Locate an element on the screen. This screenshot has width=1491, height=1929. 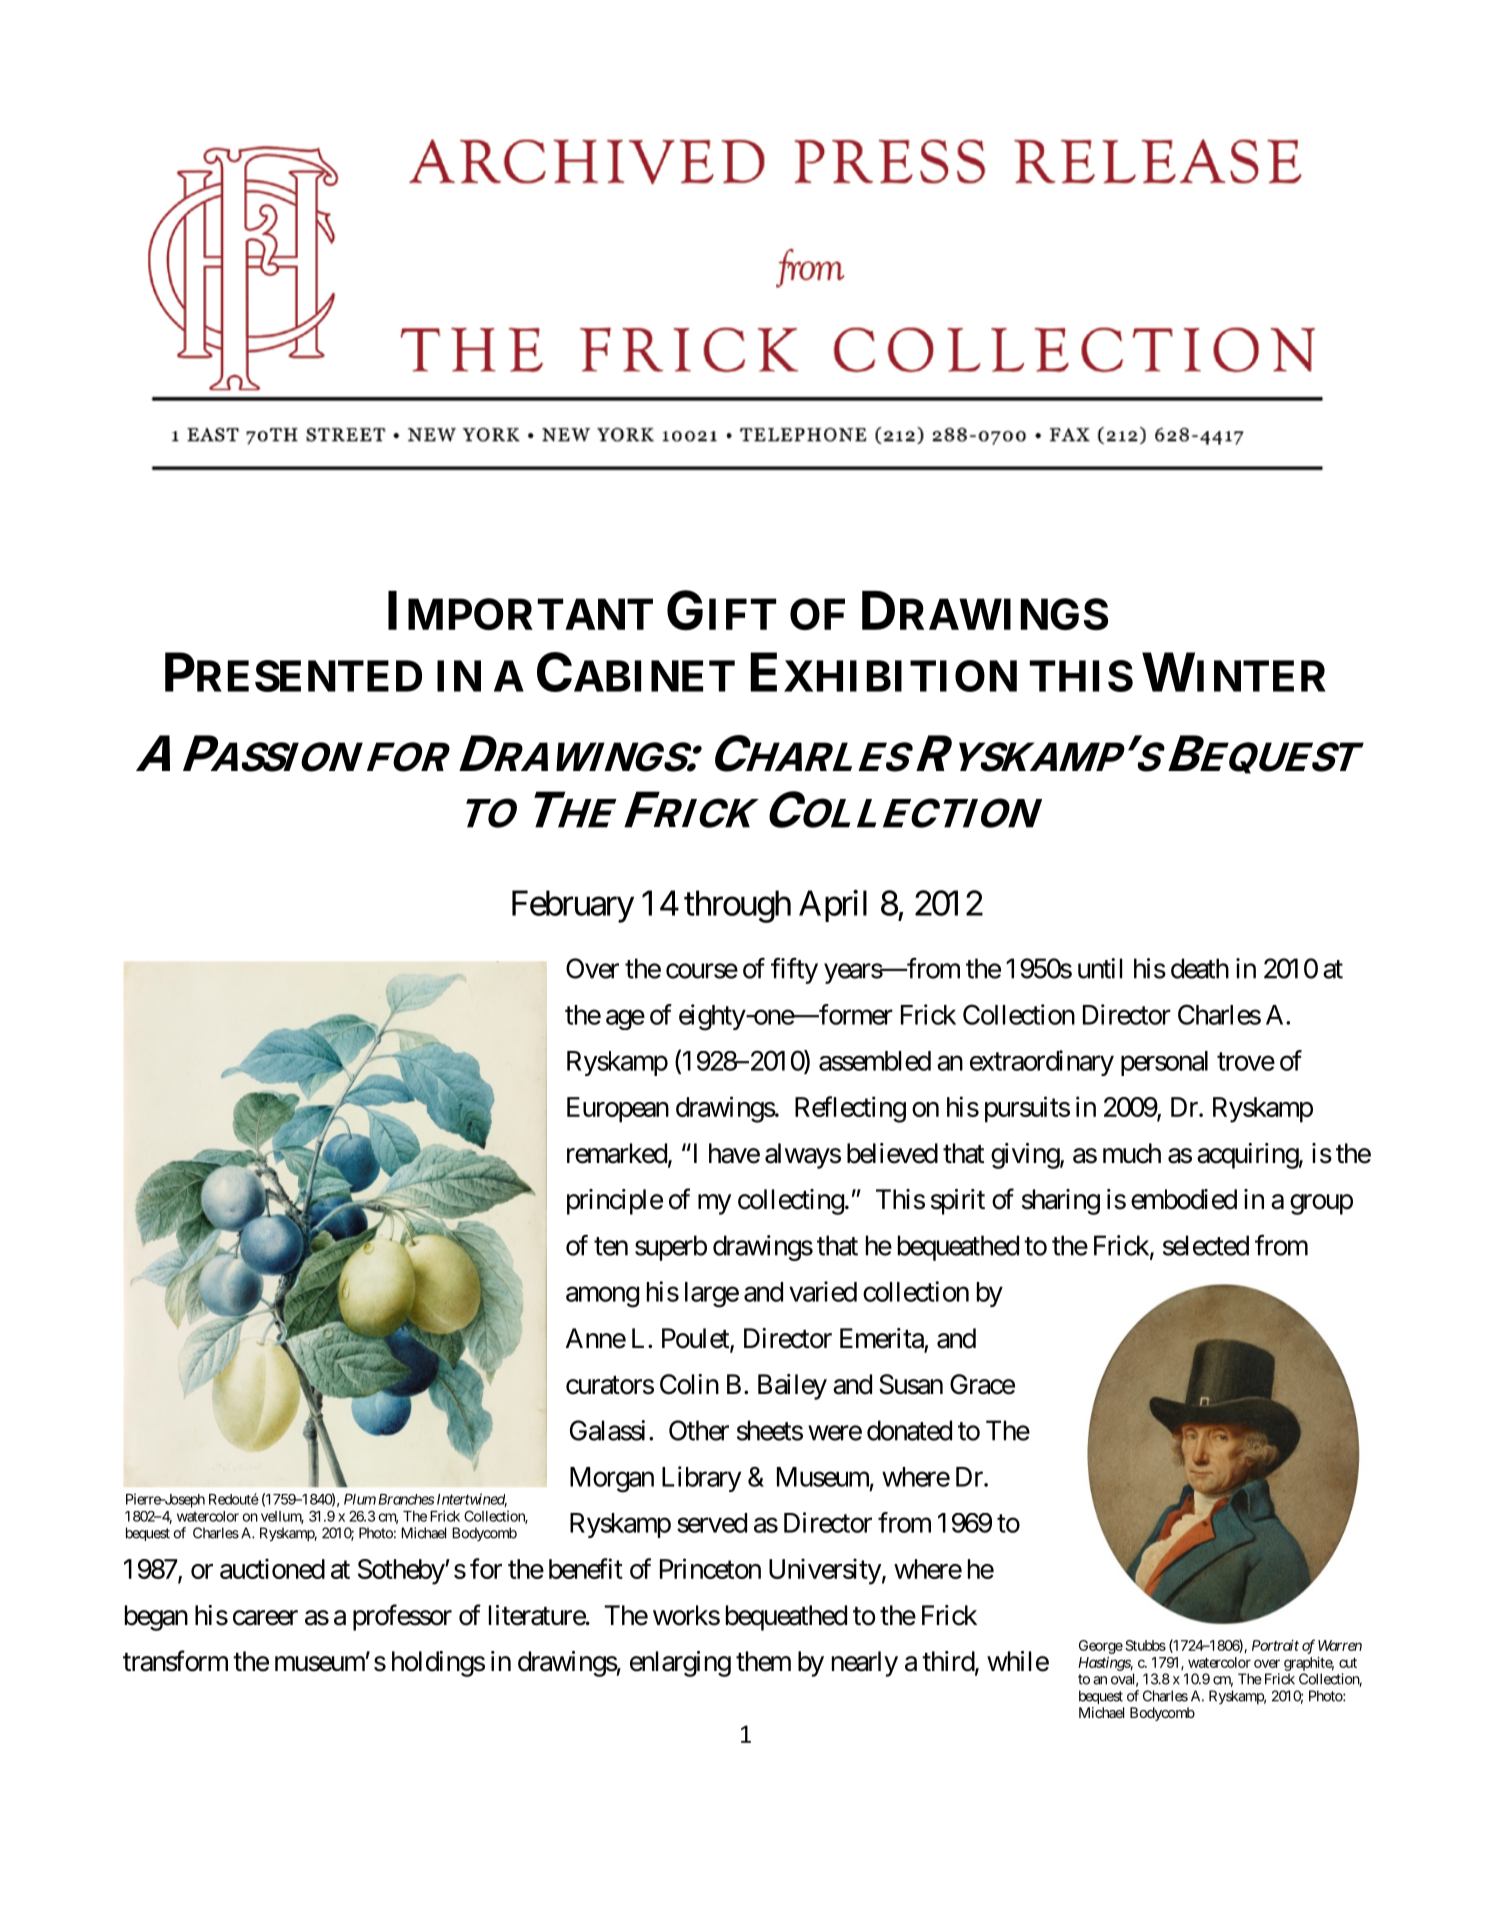
Reflecting is located at coordinates (850, 1109).
